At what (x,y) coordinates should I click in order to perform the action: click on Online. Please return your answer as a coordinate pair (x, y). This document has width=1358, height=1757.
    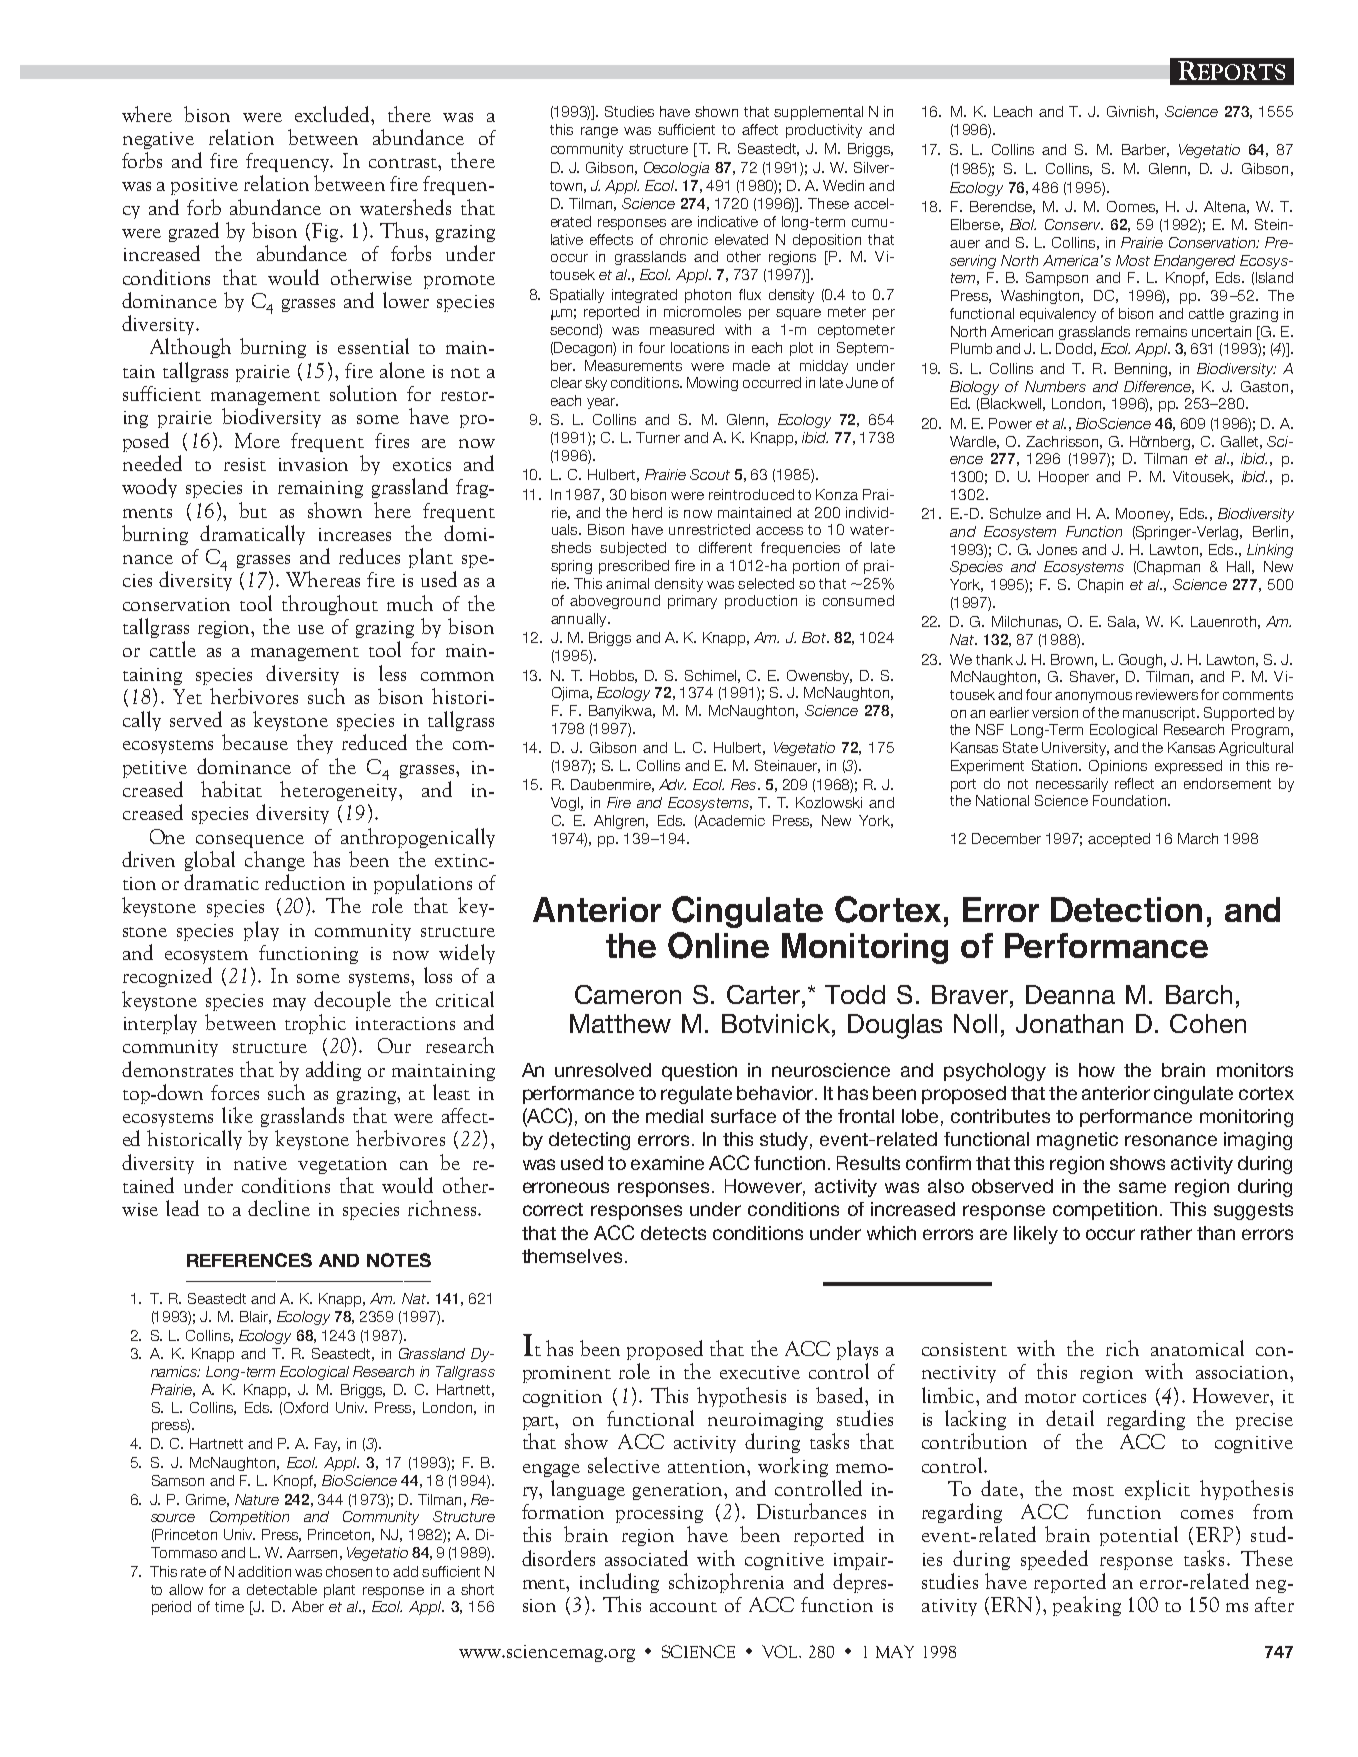
    Looking at the image, I should click on (718, 945).
